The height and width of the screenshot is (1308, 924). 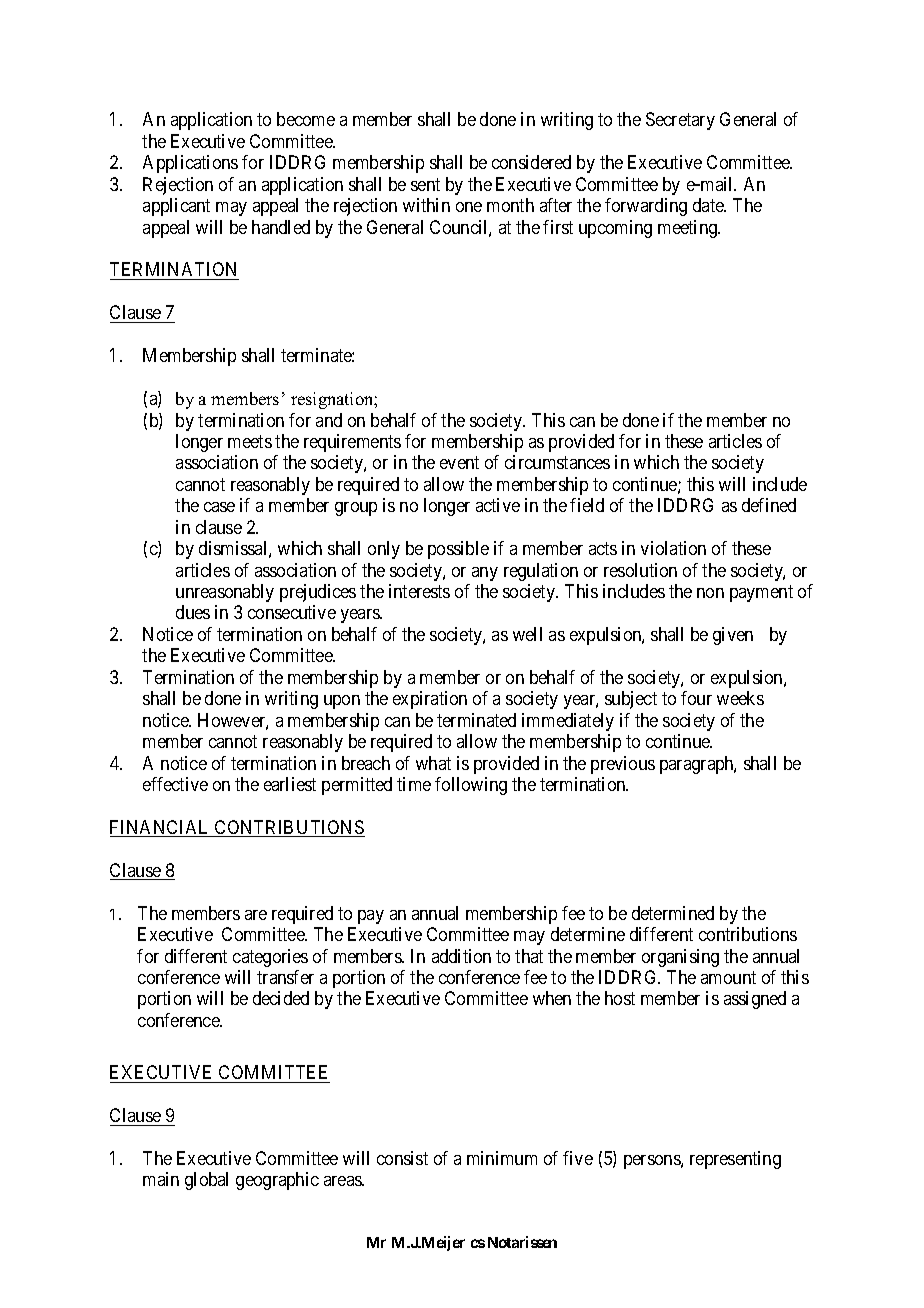 I want to click on minimum, so click(x=502, y=1158).
